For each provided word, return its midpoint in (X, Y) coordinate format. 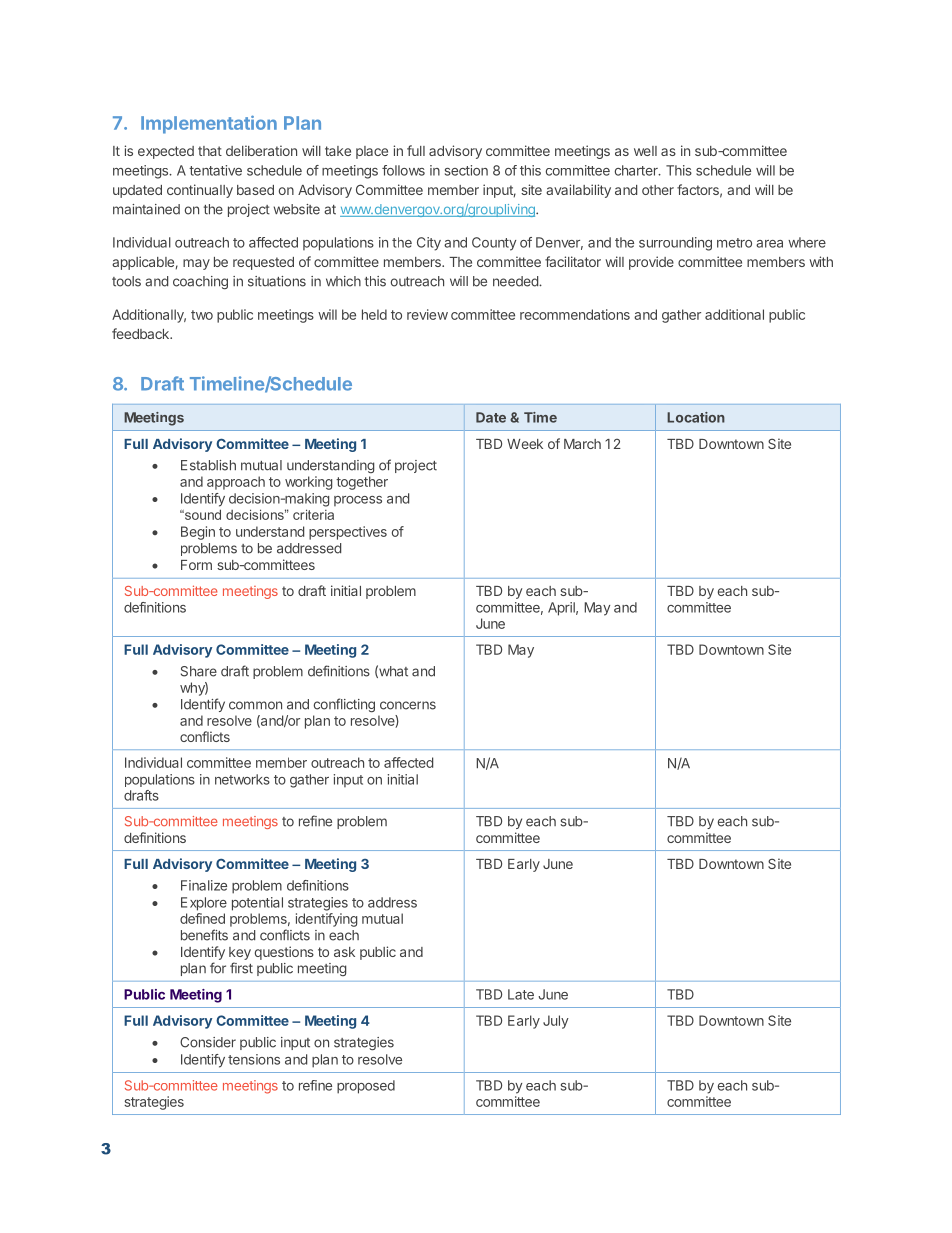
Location (696, 417)
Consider (208, 1042)
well (645, 151)
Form (196, 565)
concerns (408, 705)
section (466, 170)
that (210, 151)
